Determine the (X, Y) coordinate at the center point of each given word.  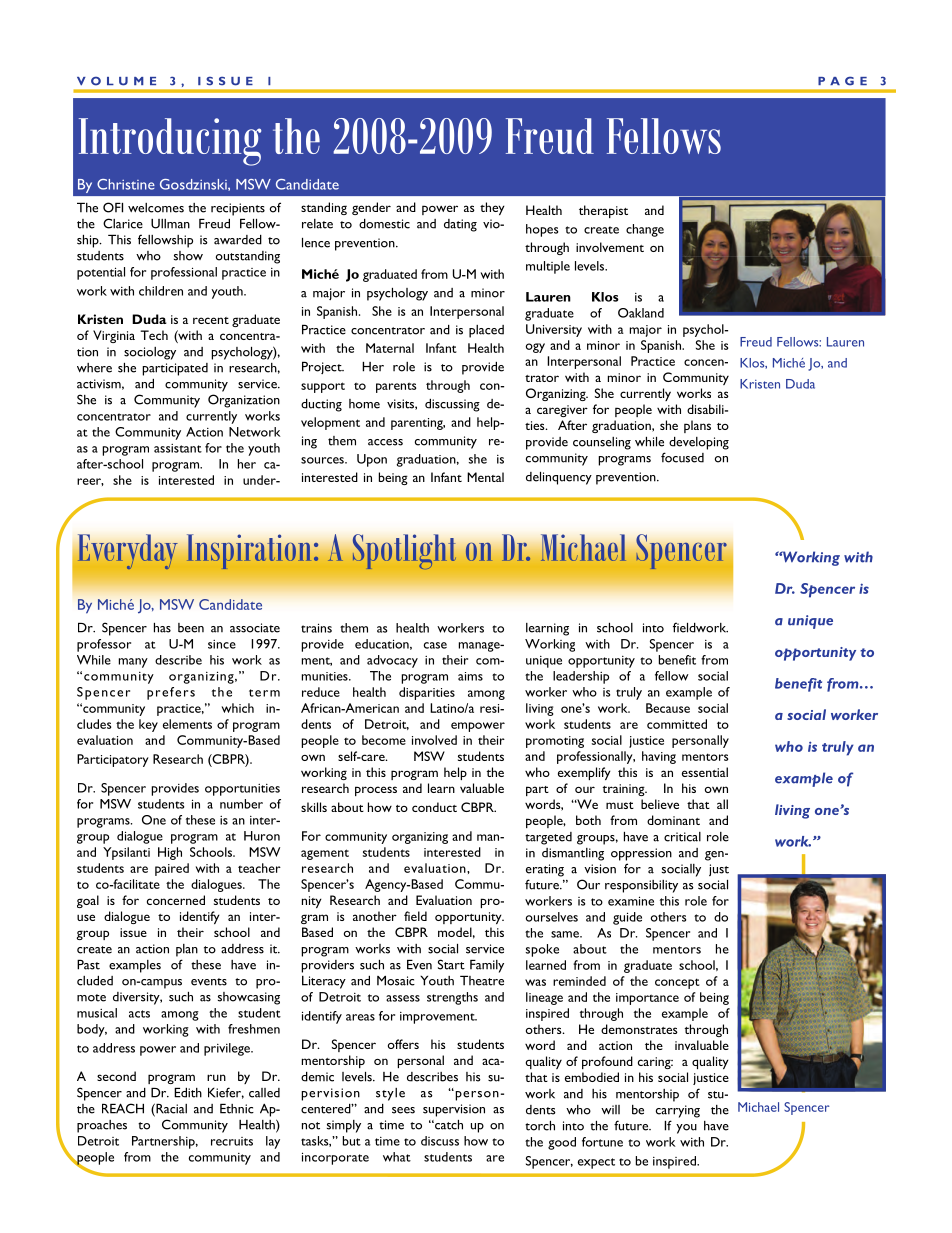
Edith (188, 1093)
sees (403, 1110)
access (385, 442)
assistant (178, 448)
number (241, 804)
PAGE (842, 81)
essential (705, 772)
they (492, 208)
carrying (678, 1111)
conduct (434, 807)
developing (699, 443)
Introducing (170, 142)
